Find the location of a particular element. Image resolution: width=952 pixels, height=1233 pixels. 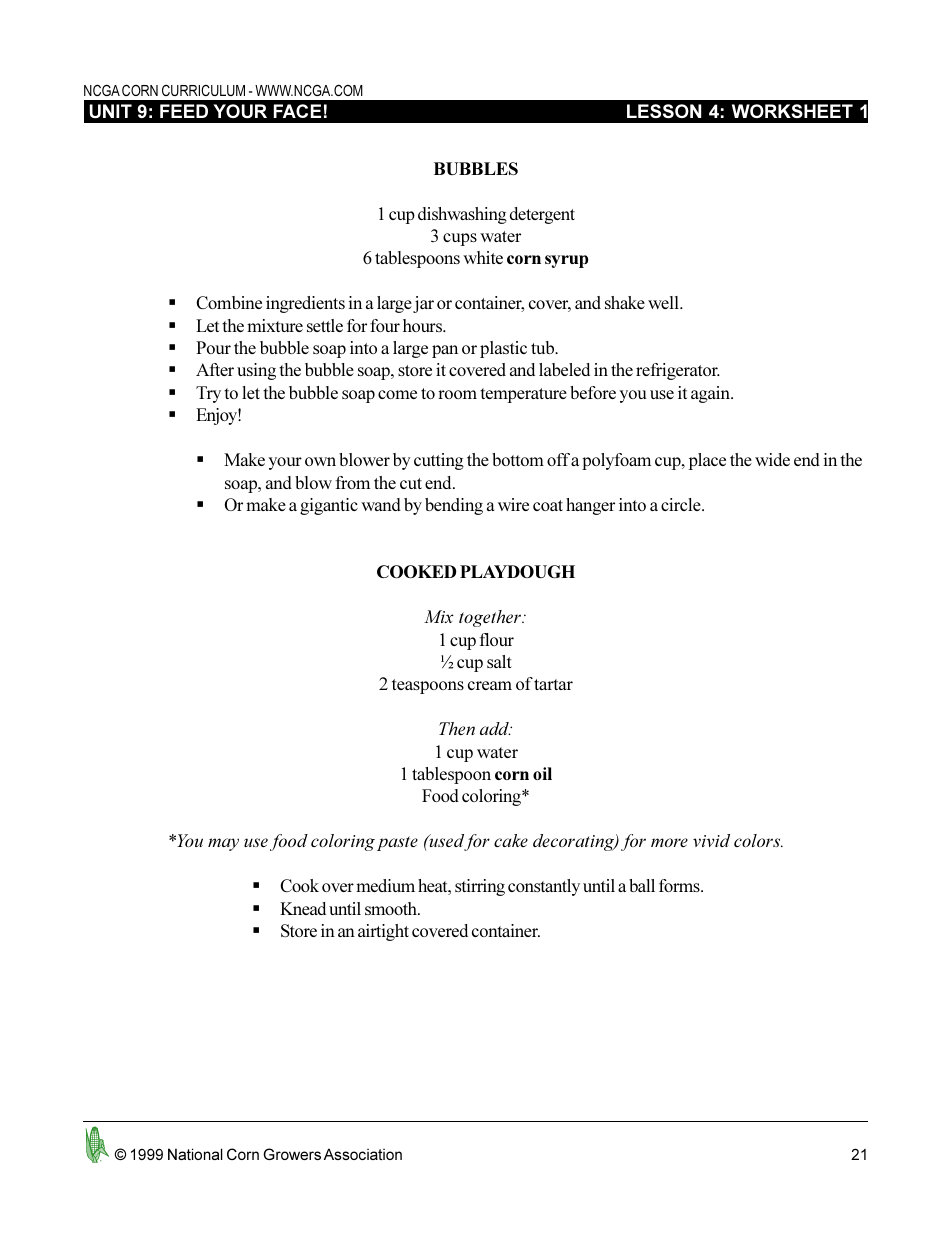

gigantic is located at coordinates (329, 506).
